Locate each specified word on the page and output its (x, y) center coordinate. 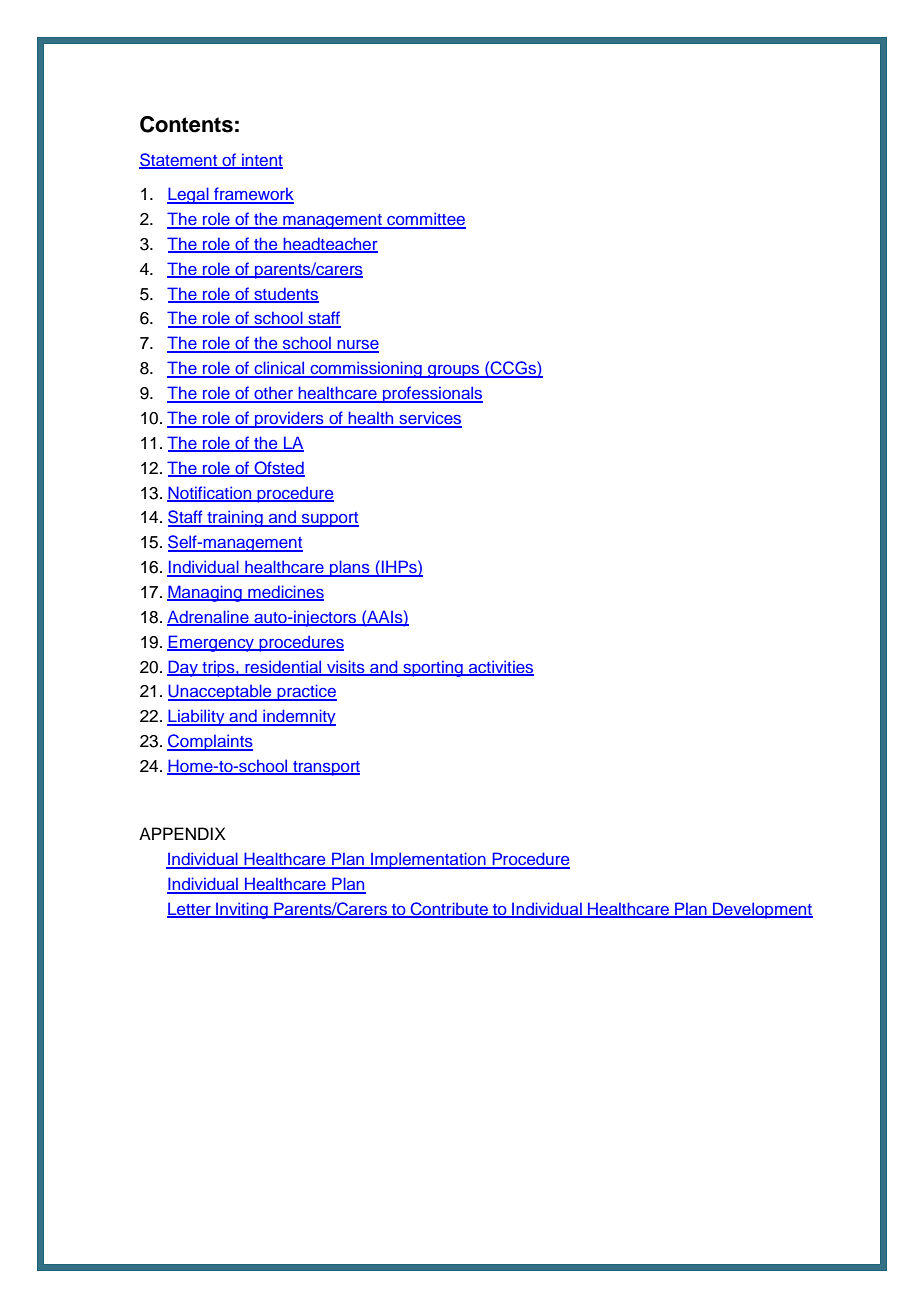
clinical (279, 369)
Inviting (242, 910)
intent (261, 161)
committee (425, 220)
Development (762, 910)
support (329, 519)
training (235, 518)
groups (454, 371)
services (429, 419)
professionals (432, 394)
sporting (433, 669)
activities (500, 667)
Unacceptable (221, 692)
